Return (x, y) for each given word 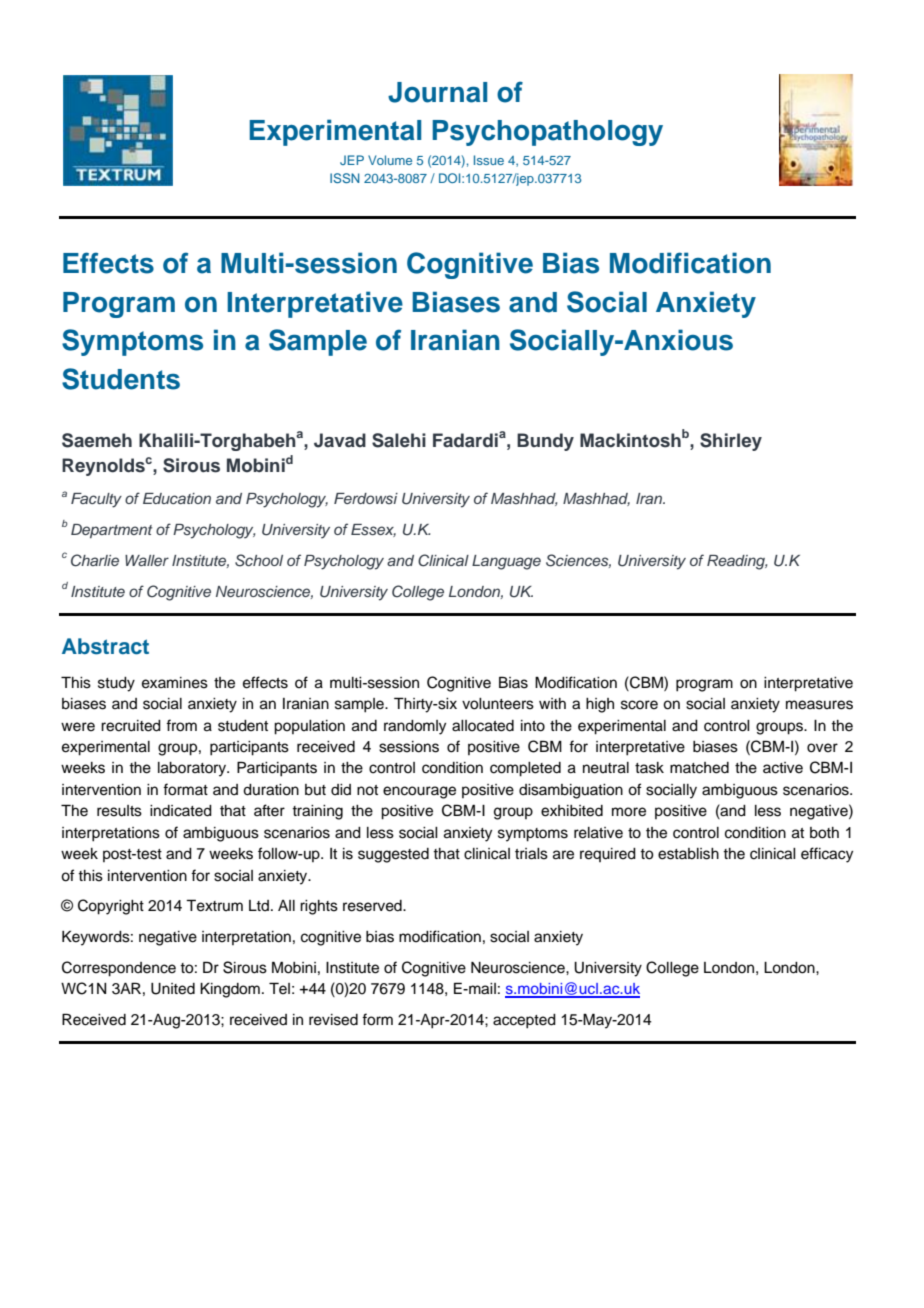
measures (819, 705)
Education (177, 498)
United (173, 989)
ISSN (345, 178)
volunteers (498, 704)
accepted (524, 1021)
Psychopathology (547, 133)
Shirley (731, 442)
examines (175, 683)
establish (688, 854)
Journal (437, 92)
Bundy (545, 442)
